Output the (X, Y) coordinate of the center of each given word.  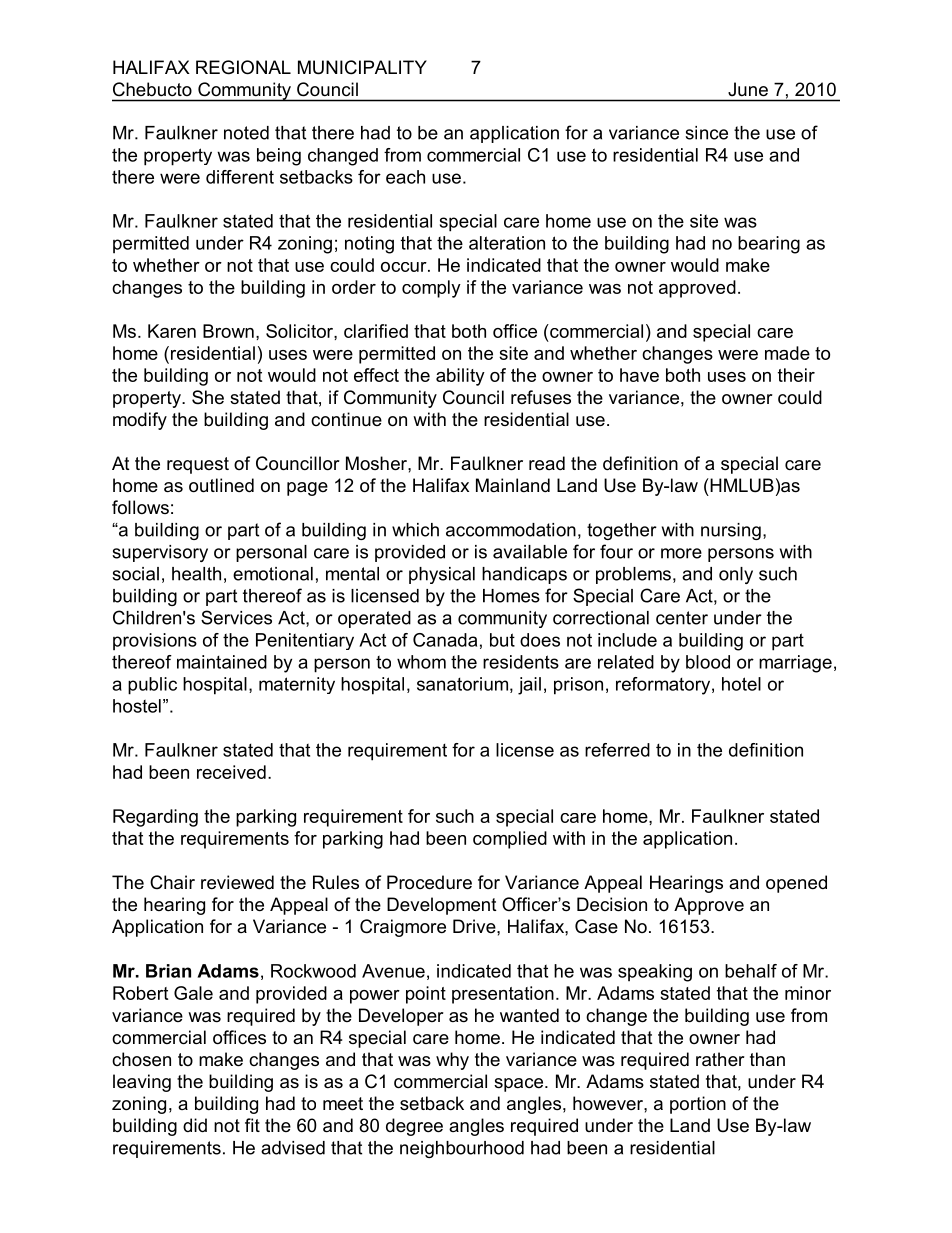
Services (236, 617)
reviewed (237, 882)
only (736, 575)
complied (510, 840)
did (195, 1125)
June (748, 89)
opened (796, 884)
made (787, 353)
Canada (445, 640)
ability (460, 377)
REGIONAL (243, 67)
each (405, 177)
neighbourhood (462, 1149)
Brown (228, 331)
